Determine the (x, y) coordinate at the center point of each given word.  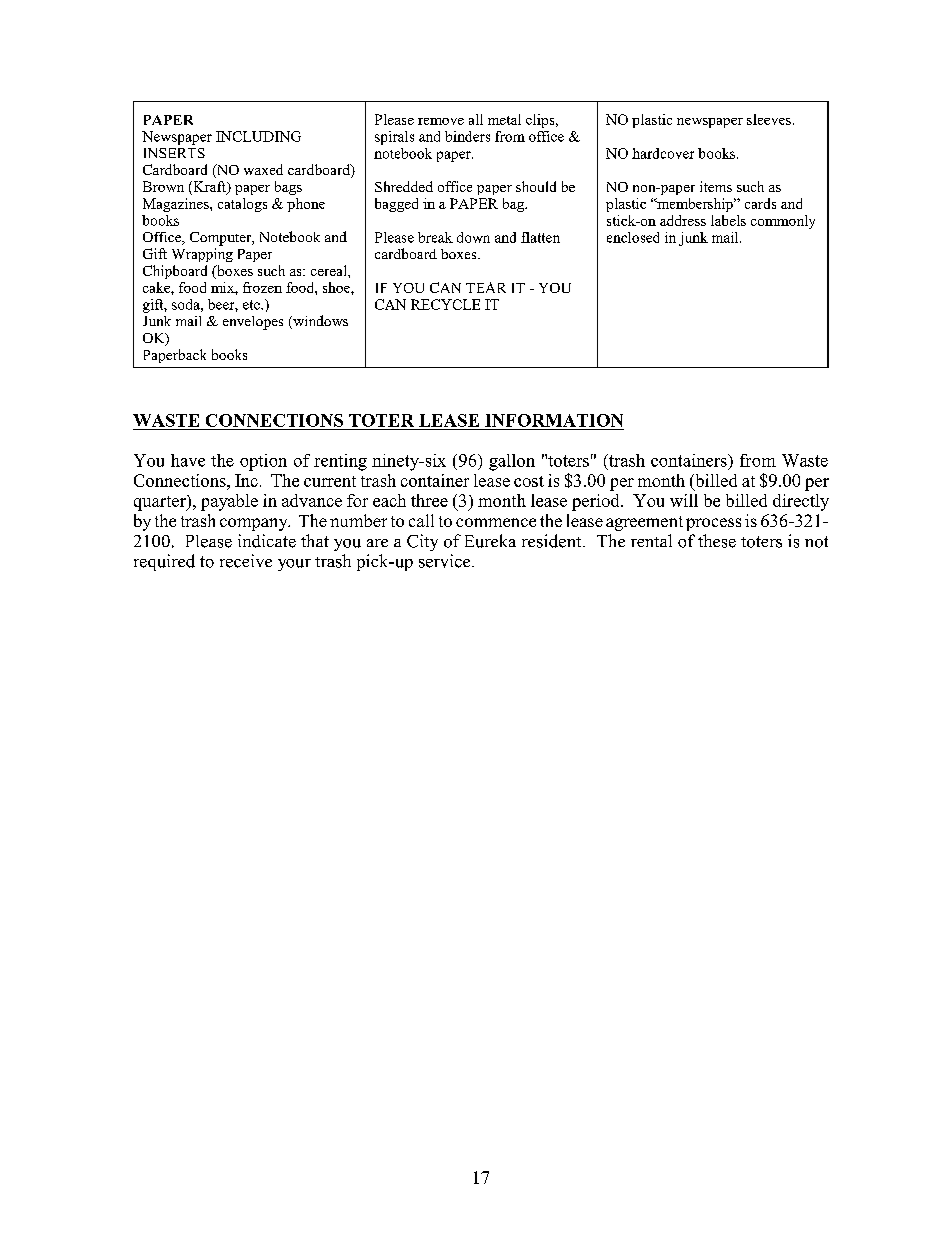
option (263, 462)
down (473, 237)
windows (319, 322)
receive (246, 561)
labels (728, 220)
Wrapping (202, 255)
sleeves (769, 119)
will (684, 500)
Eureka (490, 541)
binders (467, 136)
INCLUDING (258, 136)
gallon (512, 462)
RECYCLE (445, 304)
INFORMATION (554, 420)
